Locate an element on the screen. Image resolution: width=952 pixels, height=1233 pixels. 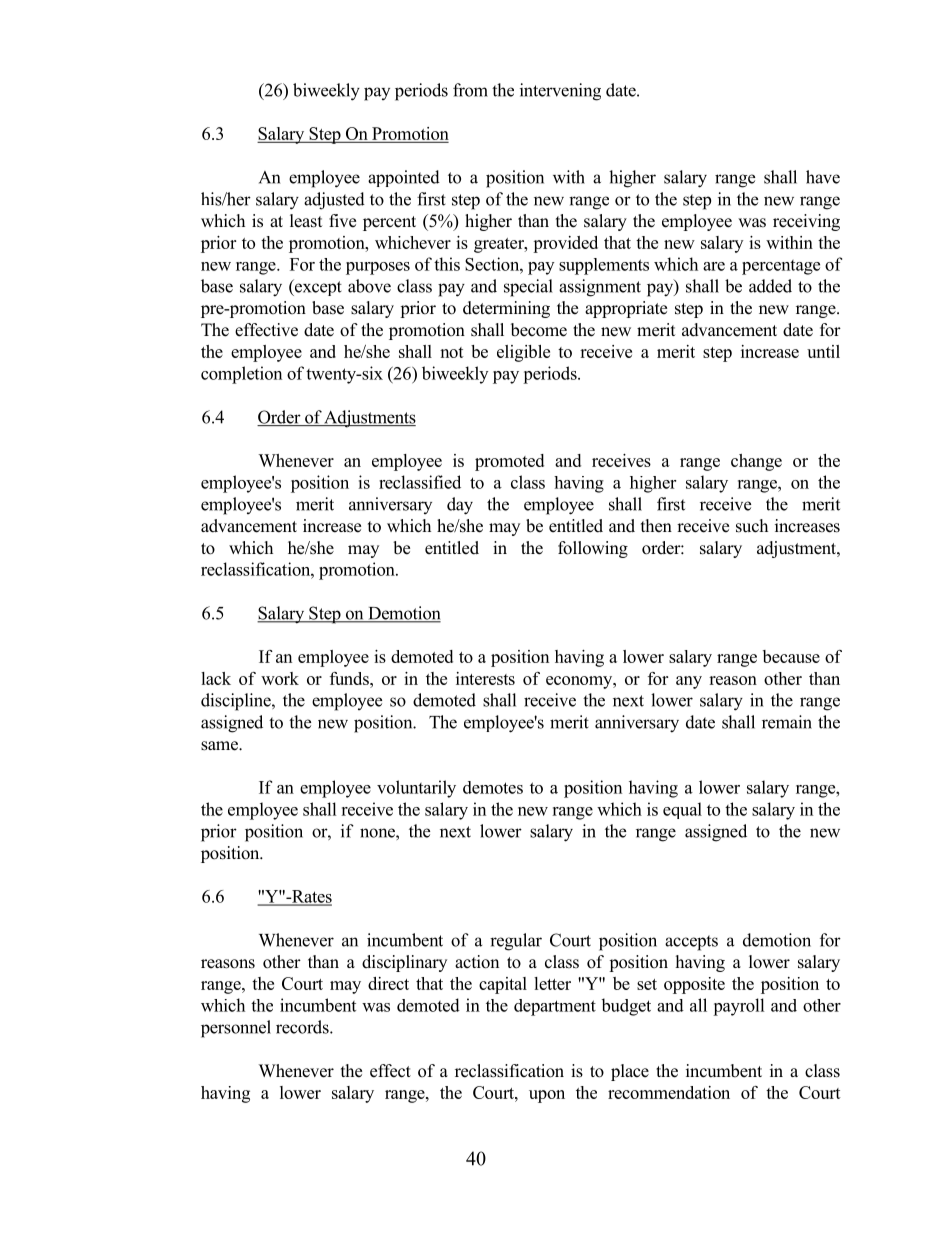
records is located at coordinates (303, 1027).
